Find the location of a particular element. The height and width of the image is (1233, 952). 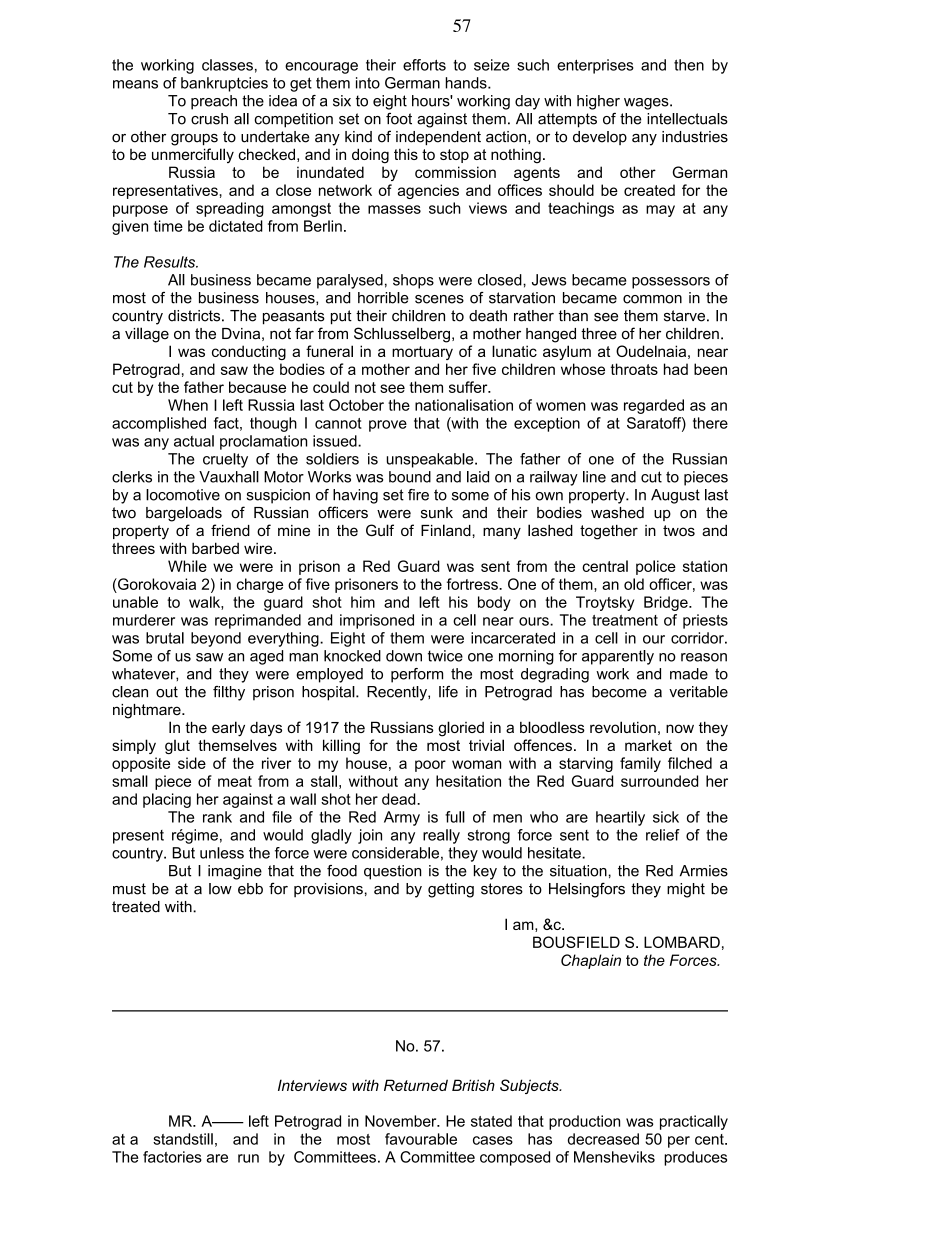

preach is located at coordinates (214, 102).
